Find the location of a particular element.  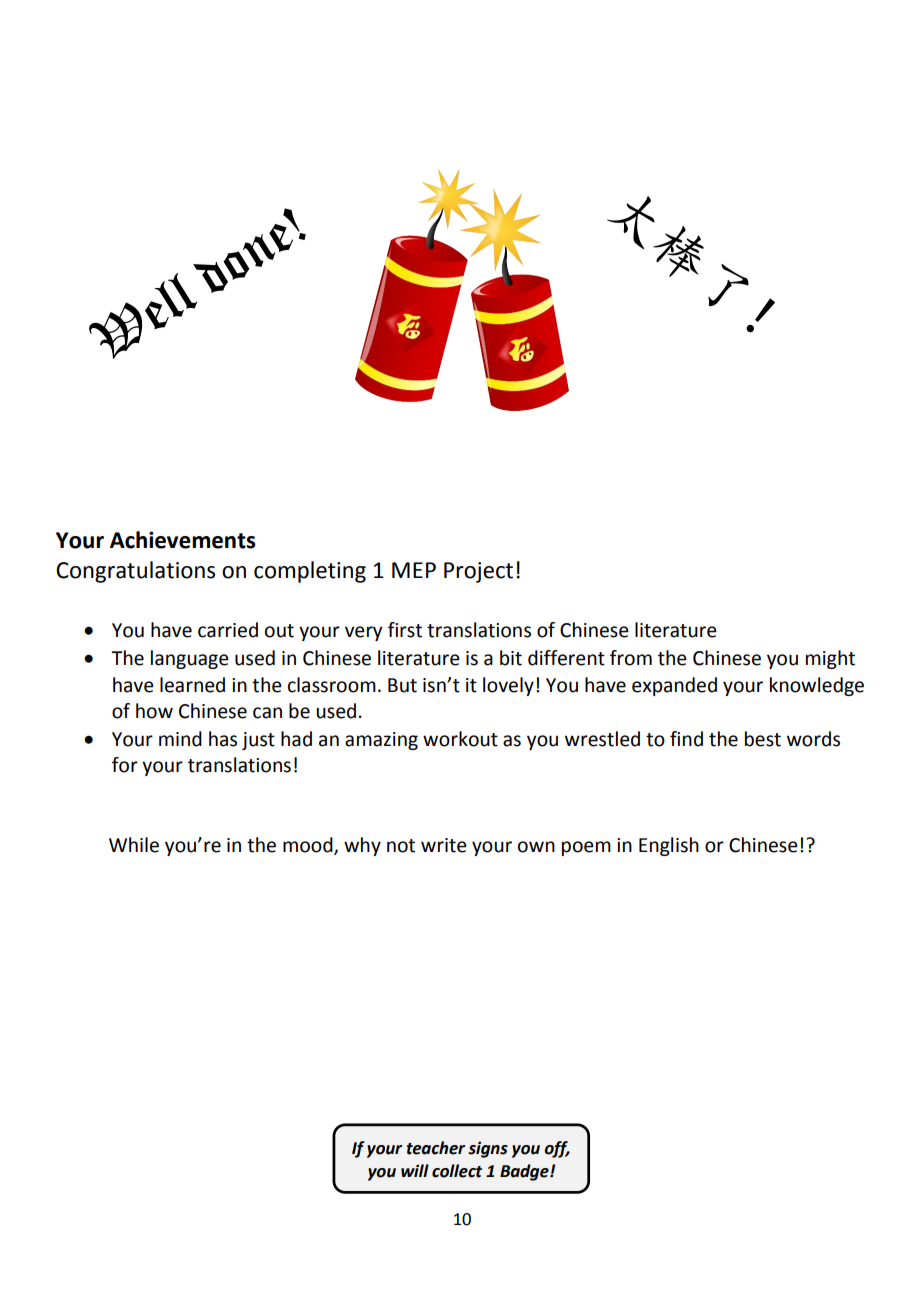

might is located at coordinates (830, 659).
